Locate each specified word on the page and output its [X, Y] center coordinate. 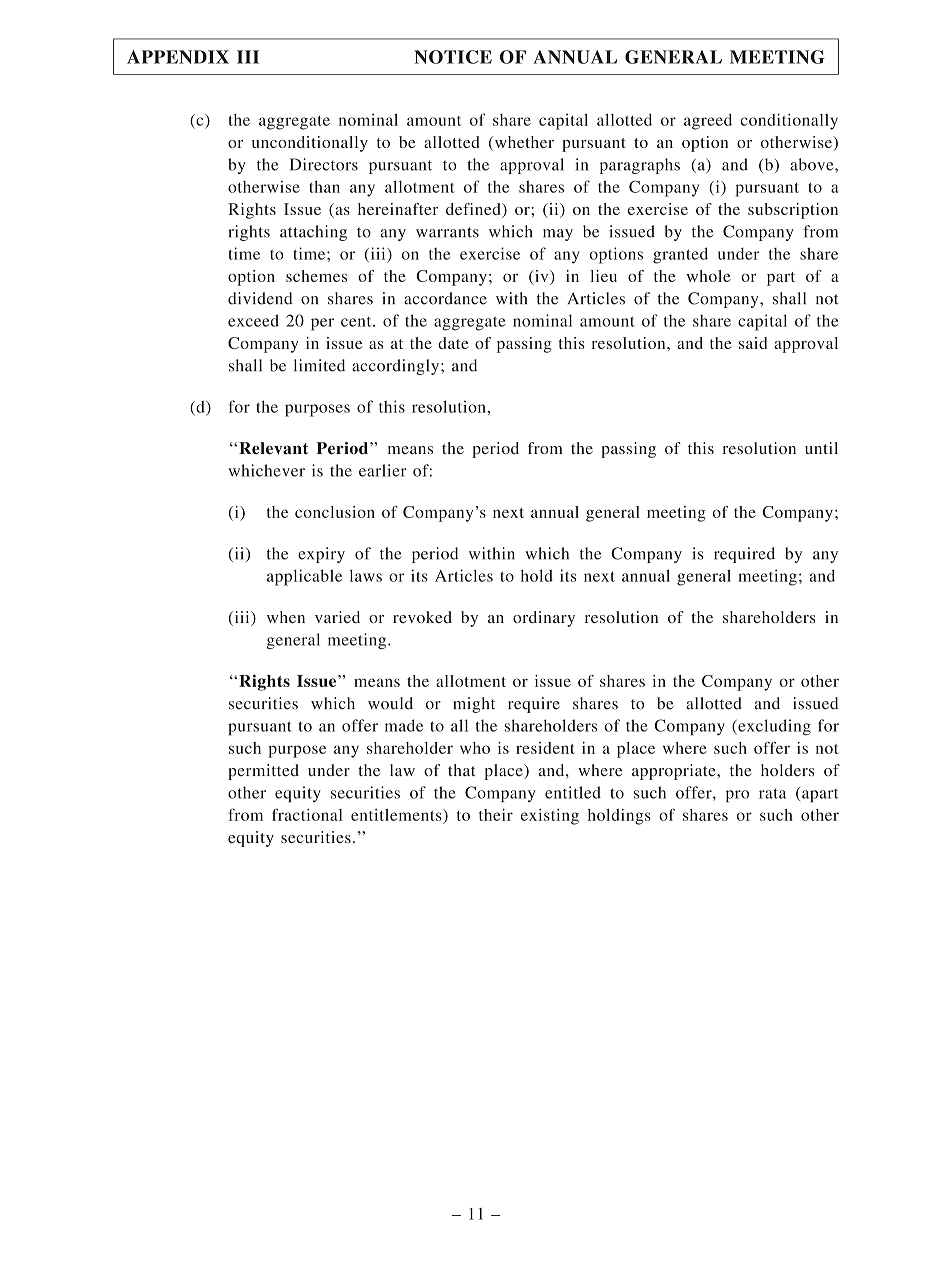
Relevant [273, 448]
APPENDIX [178, 57]
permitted [263, 772]
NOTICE [453, 57]
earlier [383, 470]
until [821, 448]
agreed [708, 122]
